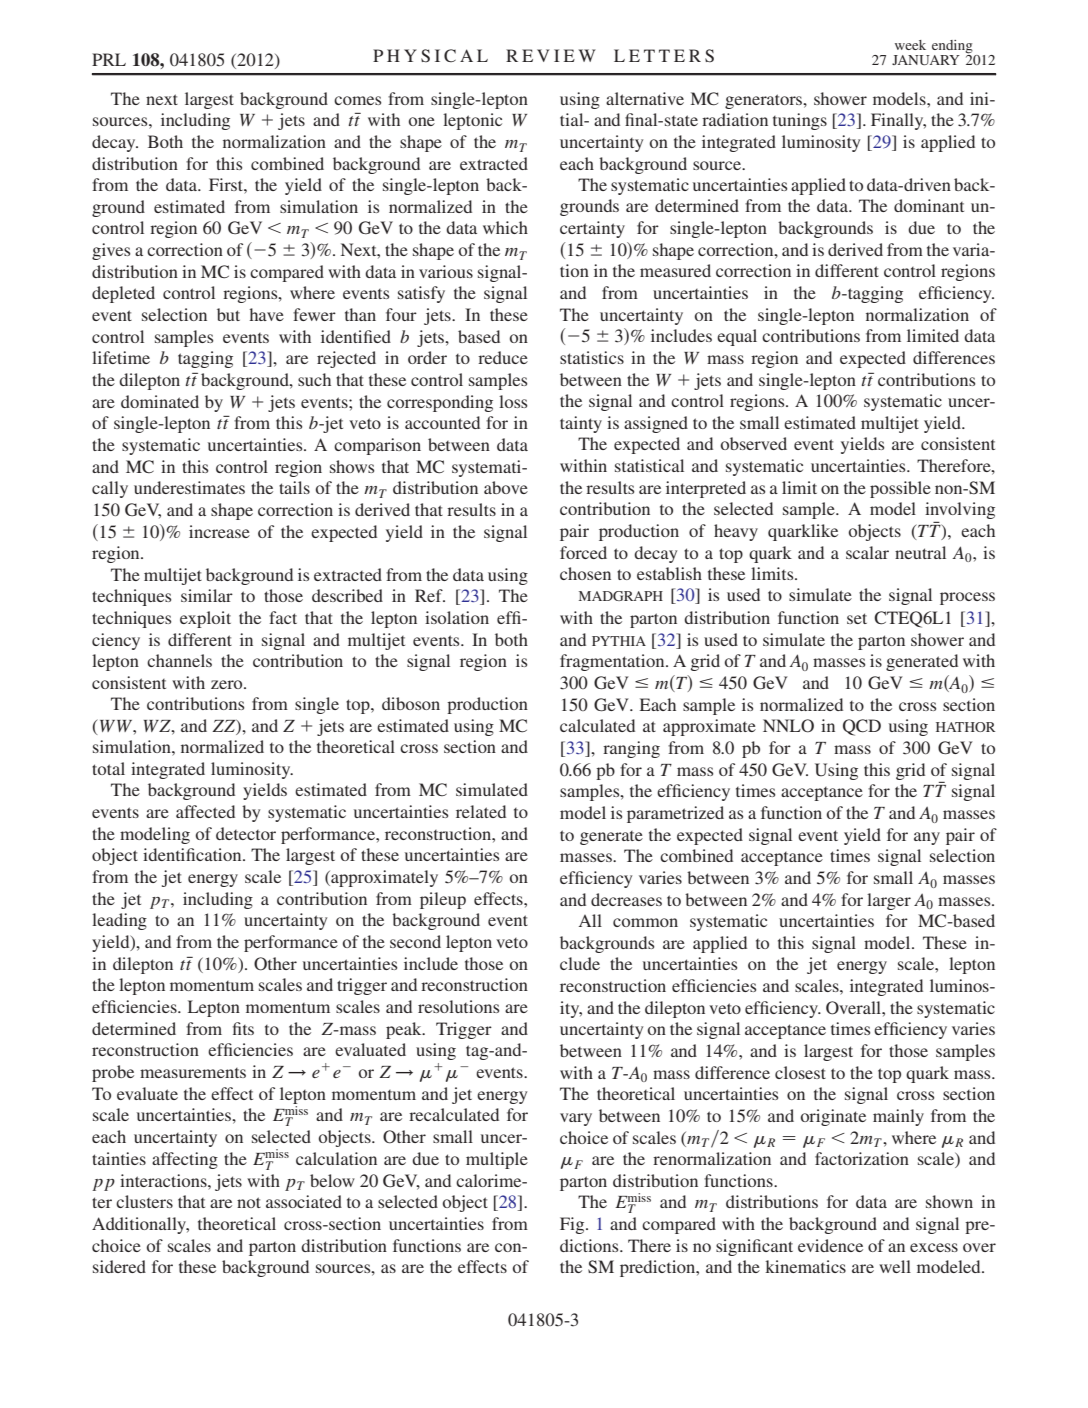 The width and height of the image is (1088, 1408). Describe the element at coordinates (927, 838) in the image. I see `any` at that location.
